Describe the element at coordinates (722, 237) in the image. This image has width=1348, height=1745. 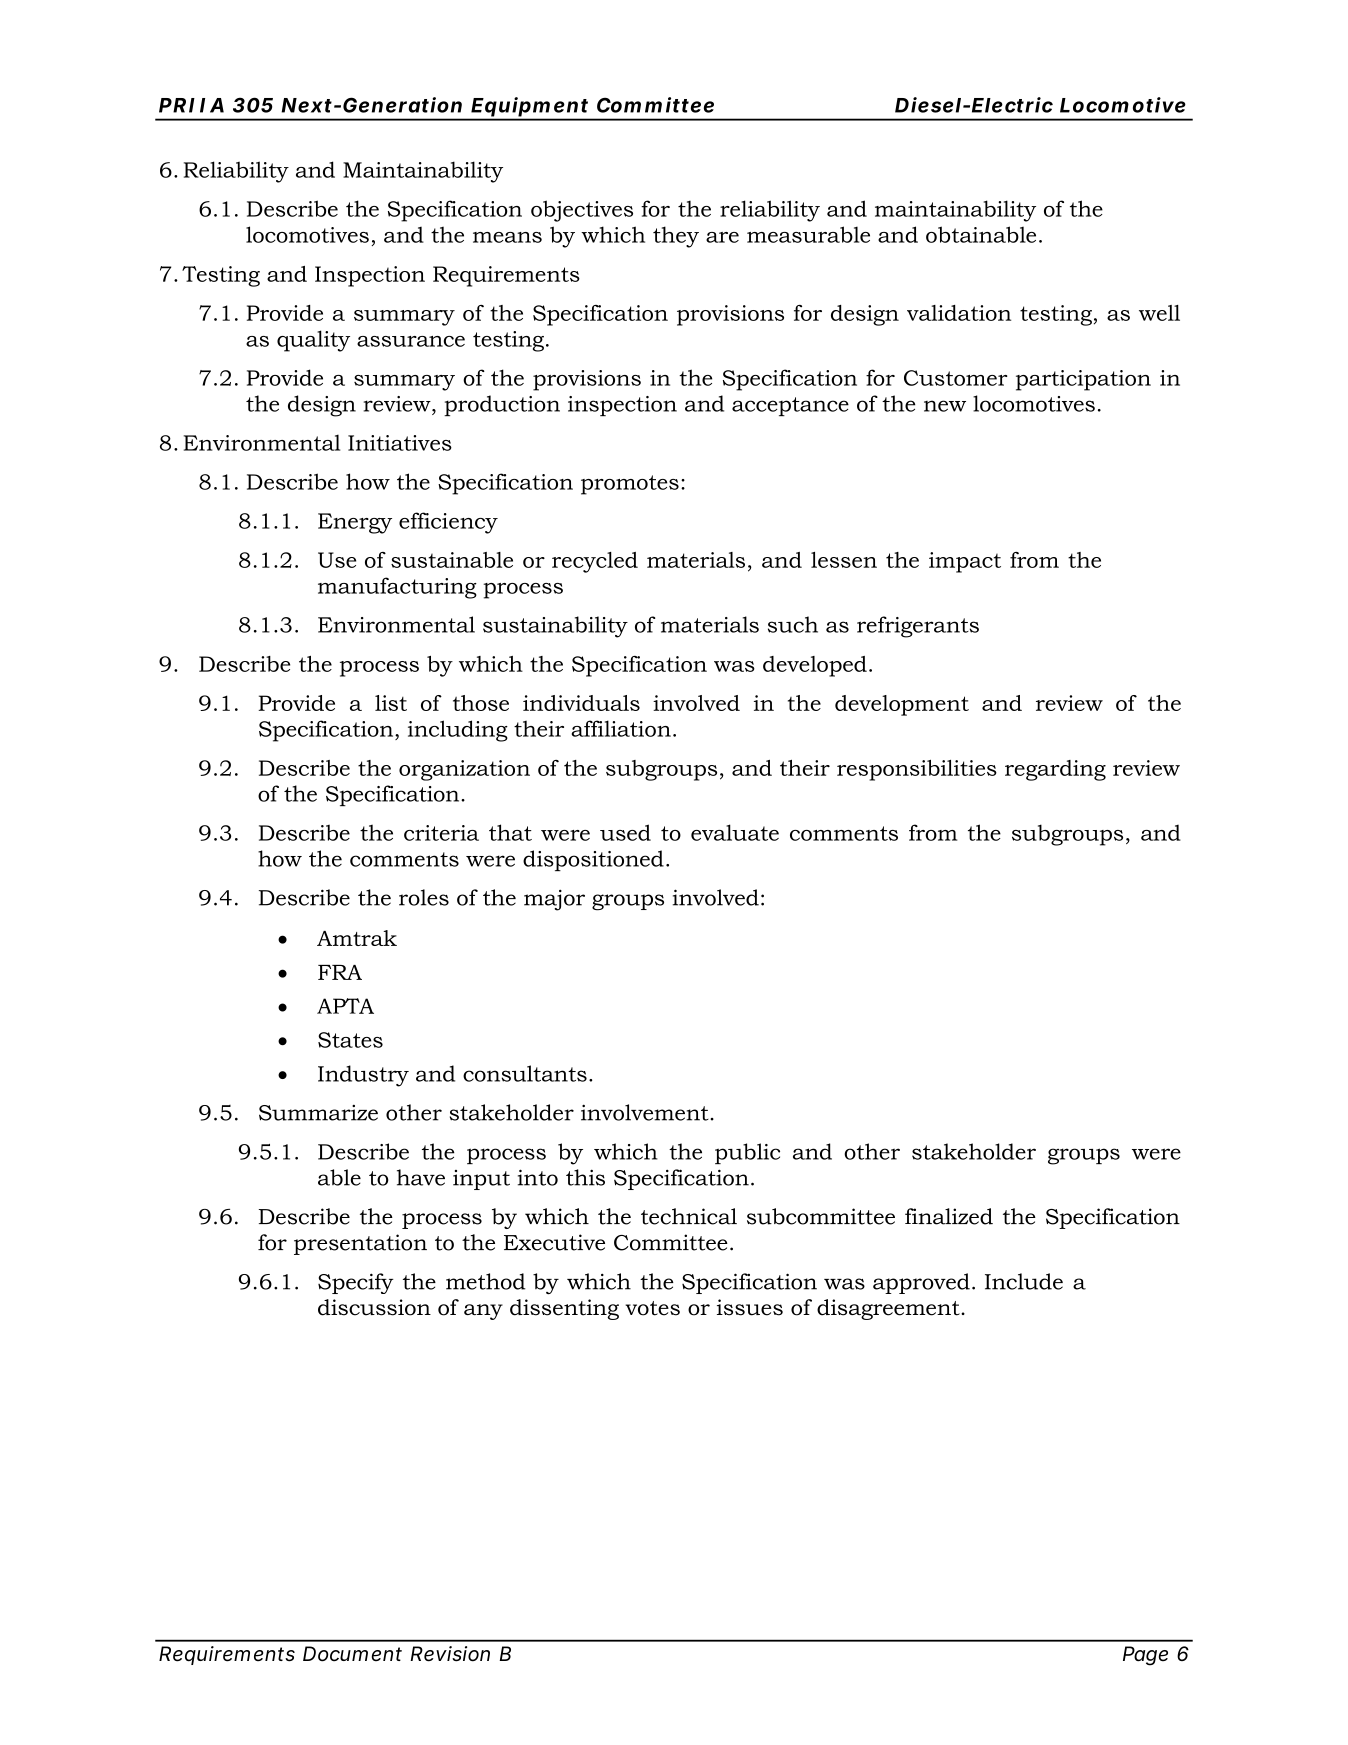
I see `are` at that location.
